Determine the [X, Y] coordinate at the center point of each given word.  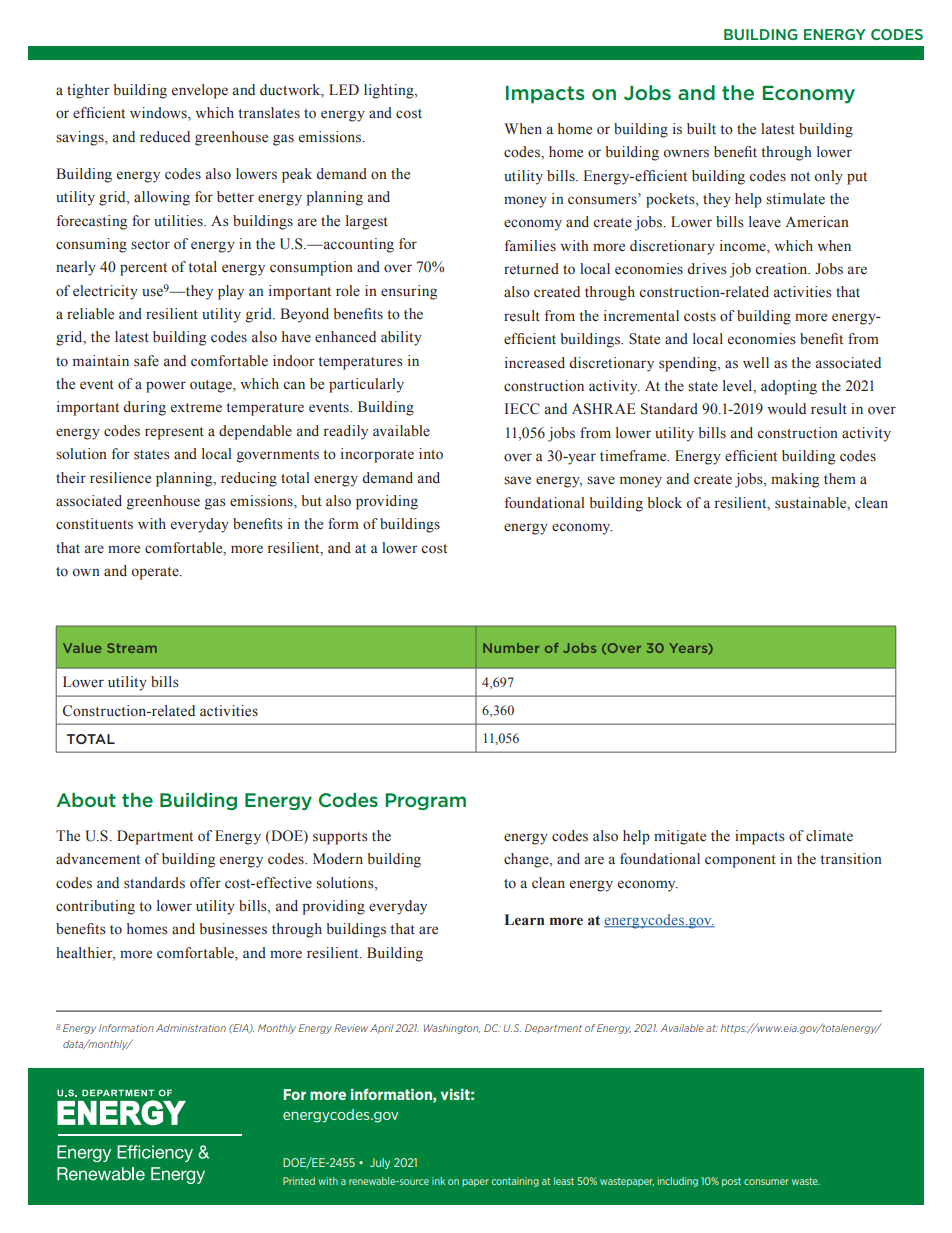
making [795, 480]
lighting [390, 91]
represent [174, 433]
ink [438, 1181]
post [731, 1182]
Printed [299, 1181]
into [431, 454]
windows [159, 114]
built [701, 128]
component [740, 861]
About [86, 800]
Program [425, 801]
